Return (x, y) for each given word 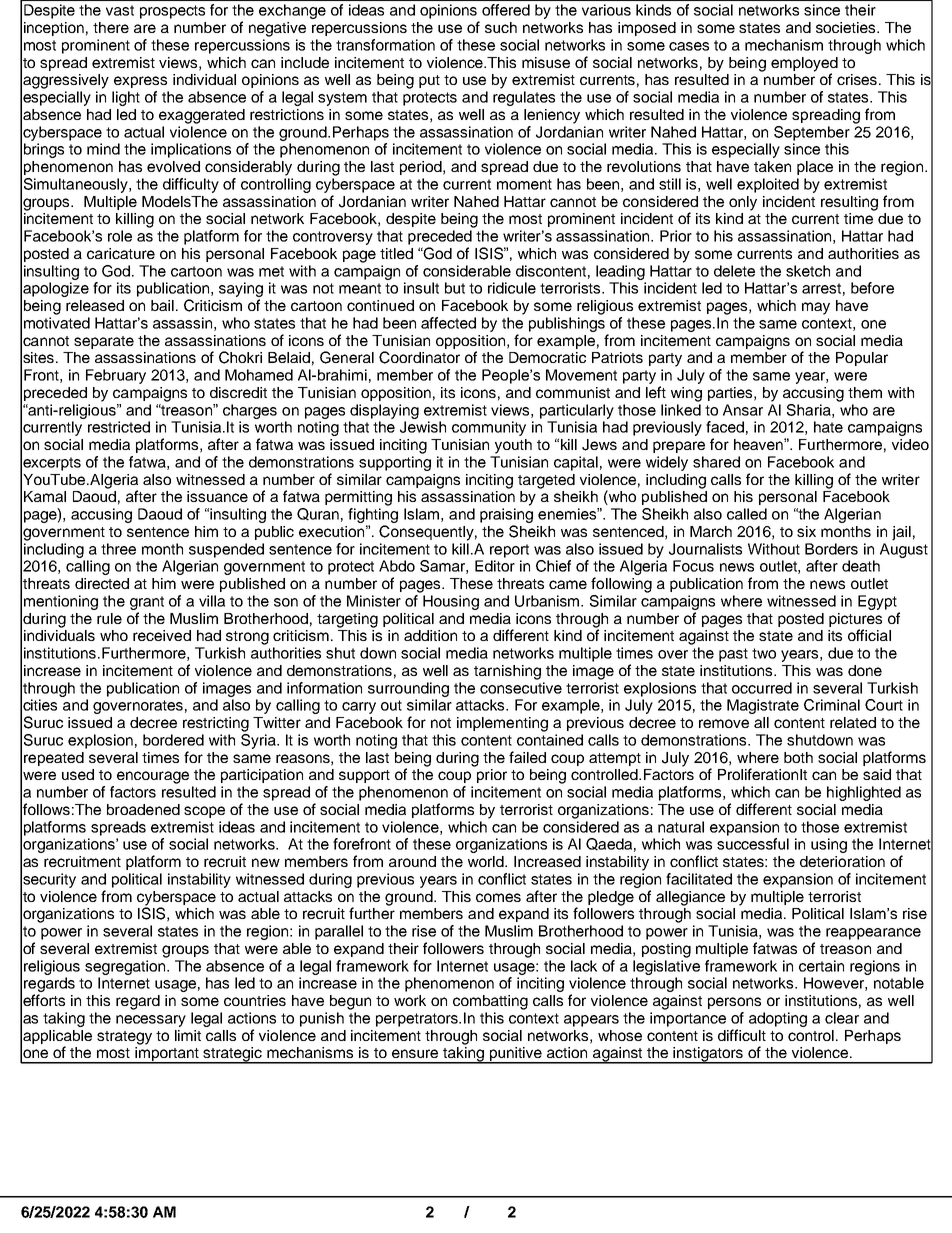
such (501, 27)
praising (506, 515)
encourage (153, 777)
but (455, 288)
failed (527, 757)
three (118, 549)
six (806, 531)
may (816, 308)
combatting (490, 1002)
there (111, 27)
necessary (151, 1021)
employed (804, 65)
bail (164, 305)
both (798, 757)
